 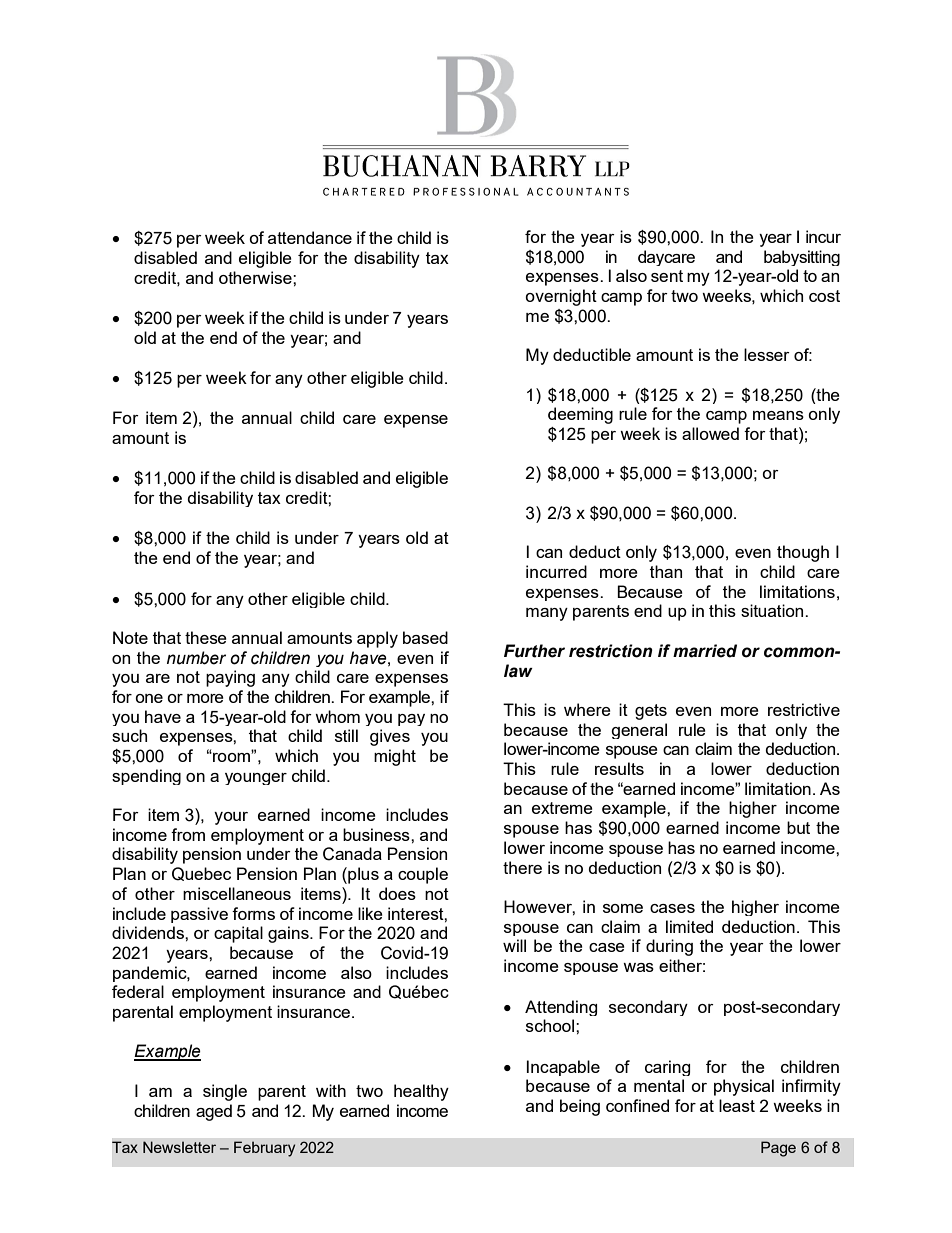 What do you see at coordinates (802, 258) in the document?
I see `babysitting` at bounding box center [802, 258].
